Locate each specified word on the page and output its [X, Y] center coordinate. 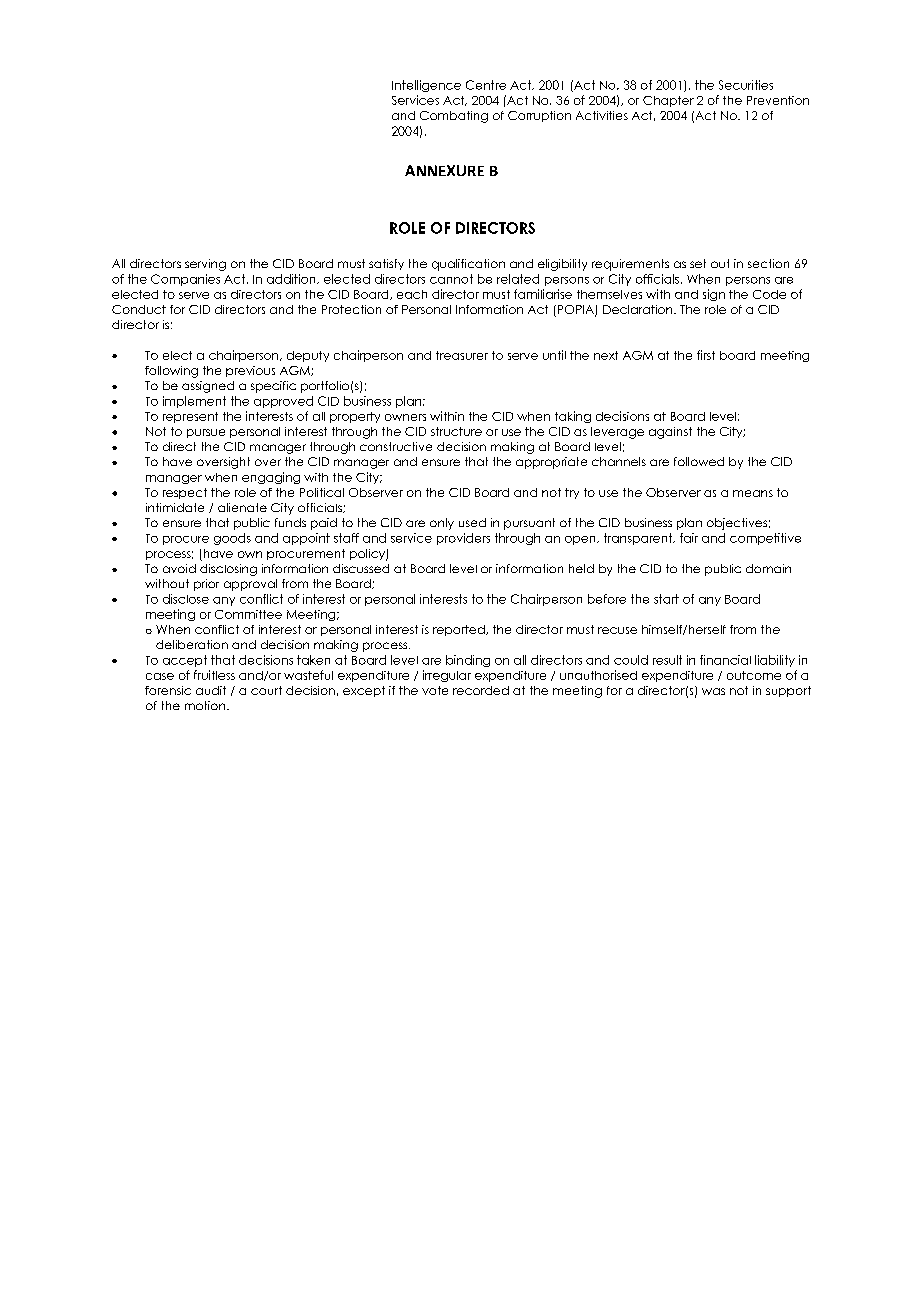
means [753, 493]
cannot [451, 279]
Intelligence [426, 86]
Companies [185, 280]
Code [769, 294]
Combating [454, 117]
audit [211, 690]
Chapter [668, 101]
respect [185, 493]
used [472, 522]
